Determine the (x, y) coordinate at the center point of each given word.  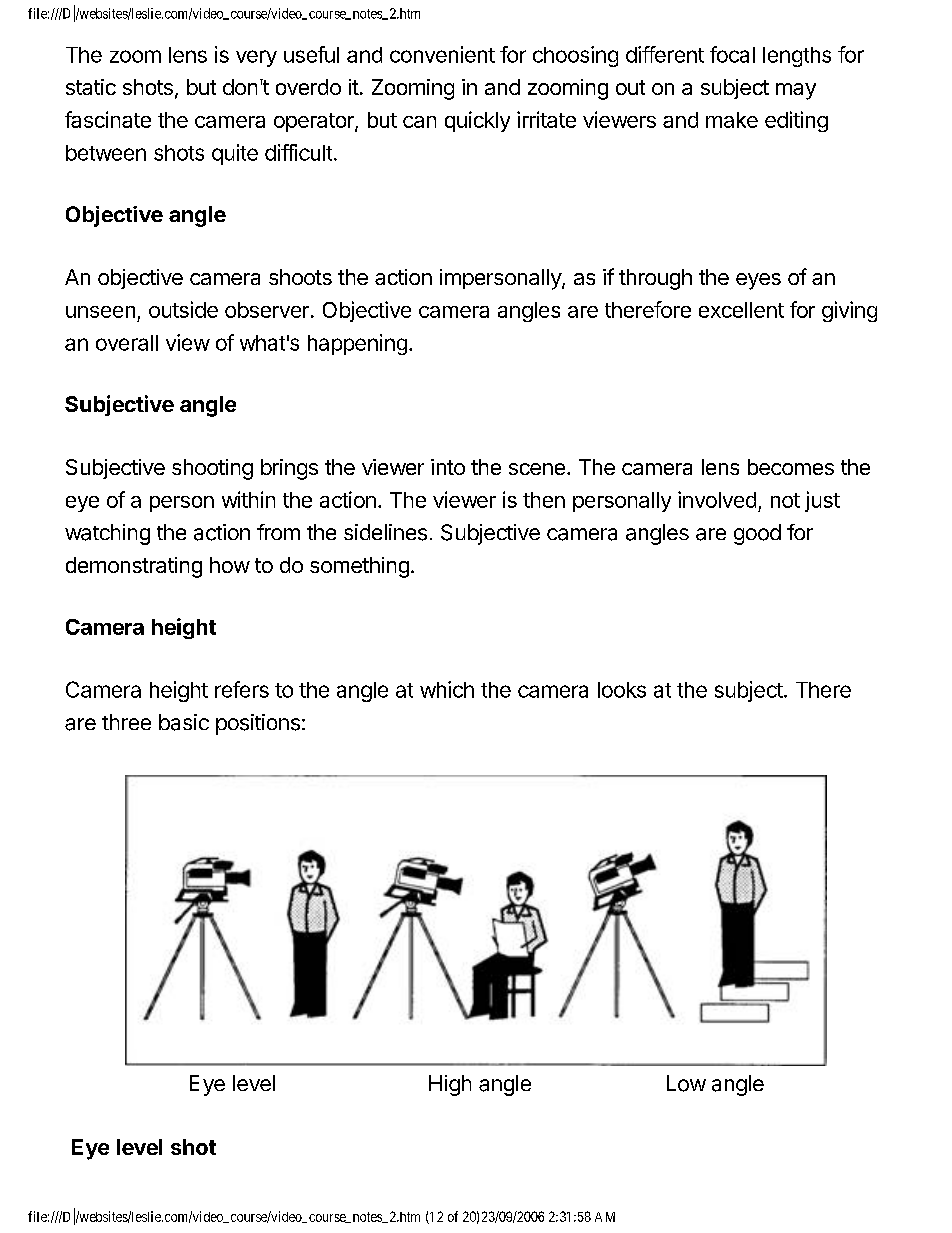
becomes (791, 467)
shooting (212, 469)
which (447, 689)
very (256, 58)
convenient (442, 54)
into (448, 467)
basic (184, 722)
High (450, 1085)
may (796, 91)
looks (622, 690)
